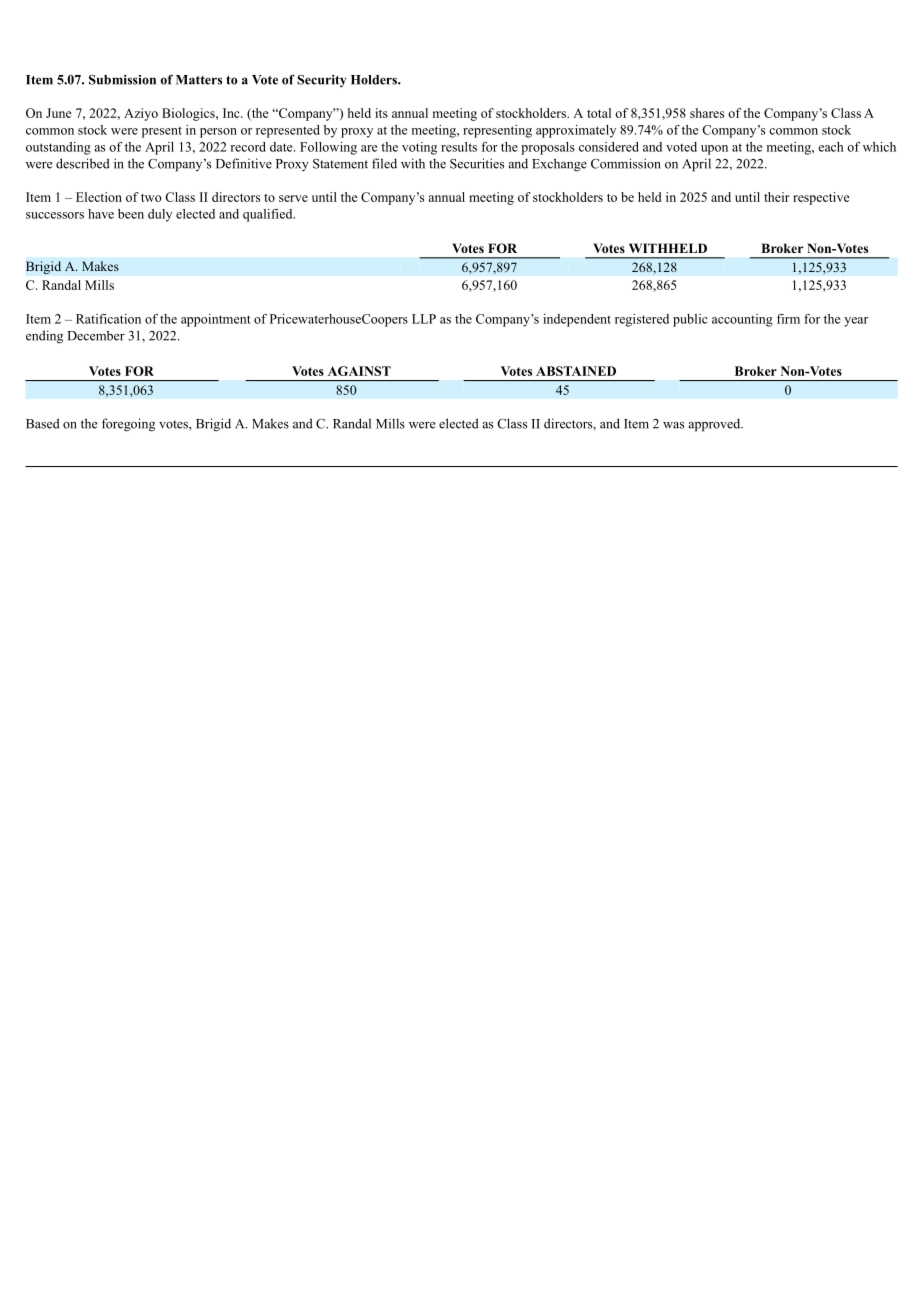  I want to click on its, so click(381, 113).
